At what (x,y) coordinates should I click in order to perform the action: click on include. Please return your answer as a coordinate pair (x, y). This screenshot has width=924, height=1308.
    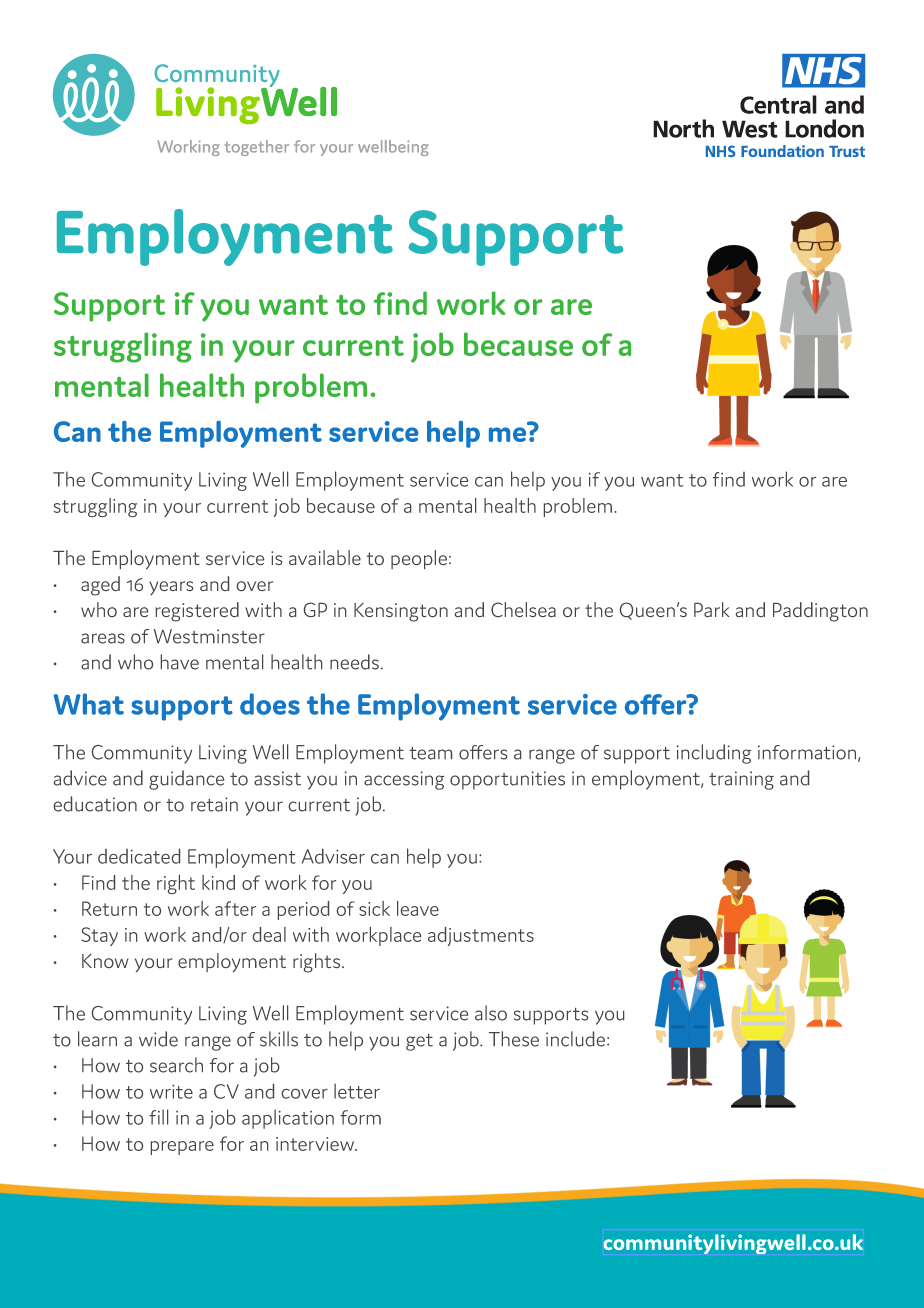
    Looking at the image, I should click on (577, 1039).
